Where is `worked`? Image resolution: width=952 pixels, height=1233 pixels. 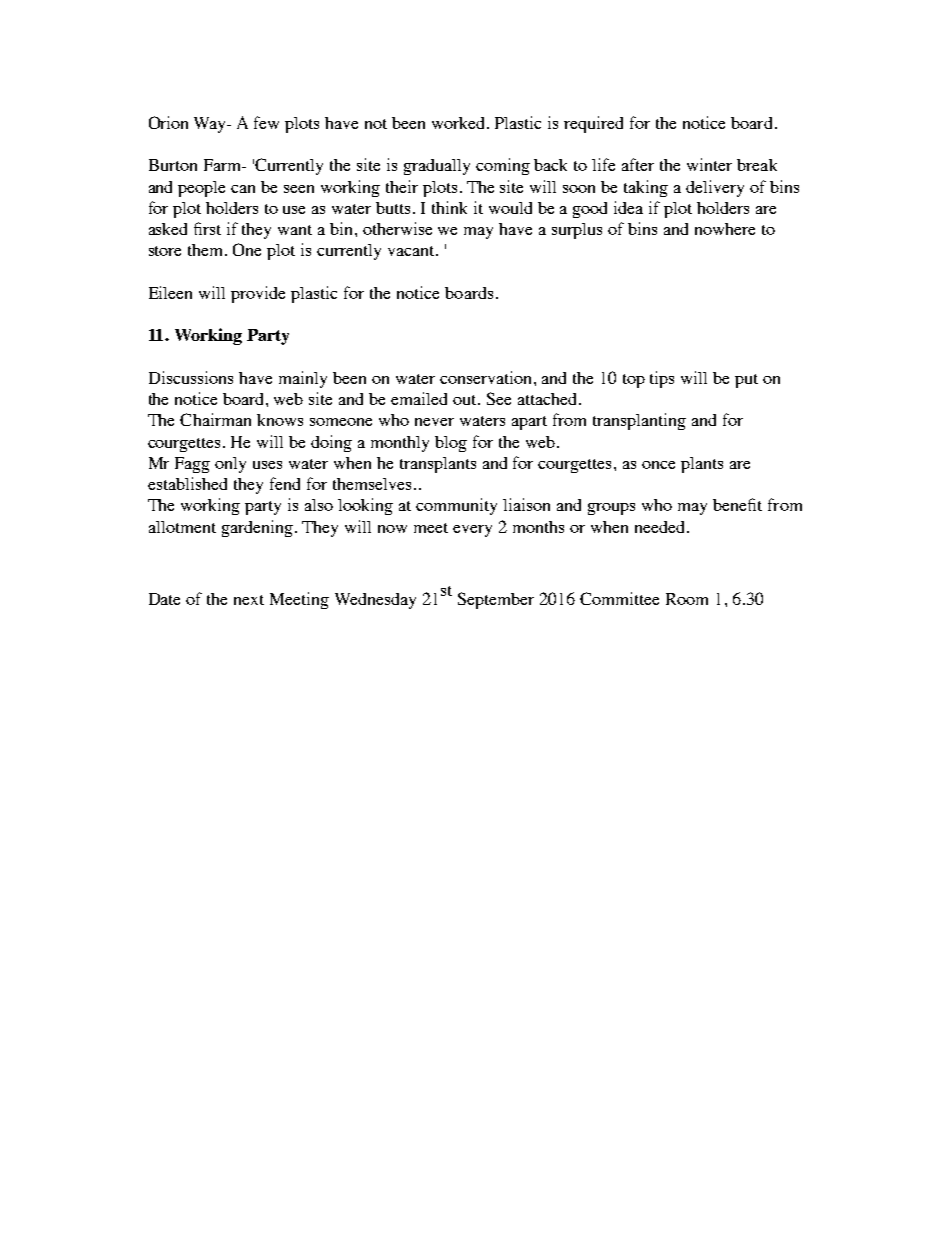 worked is located at coordinates (460, 123).
